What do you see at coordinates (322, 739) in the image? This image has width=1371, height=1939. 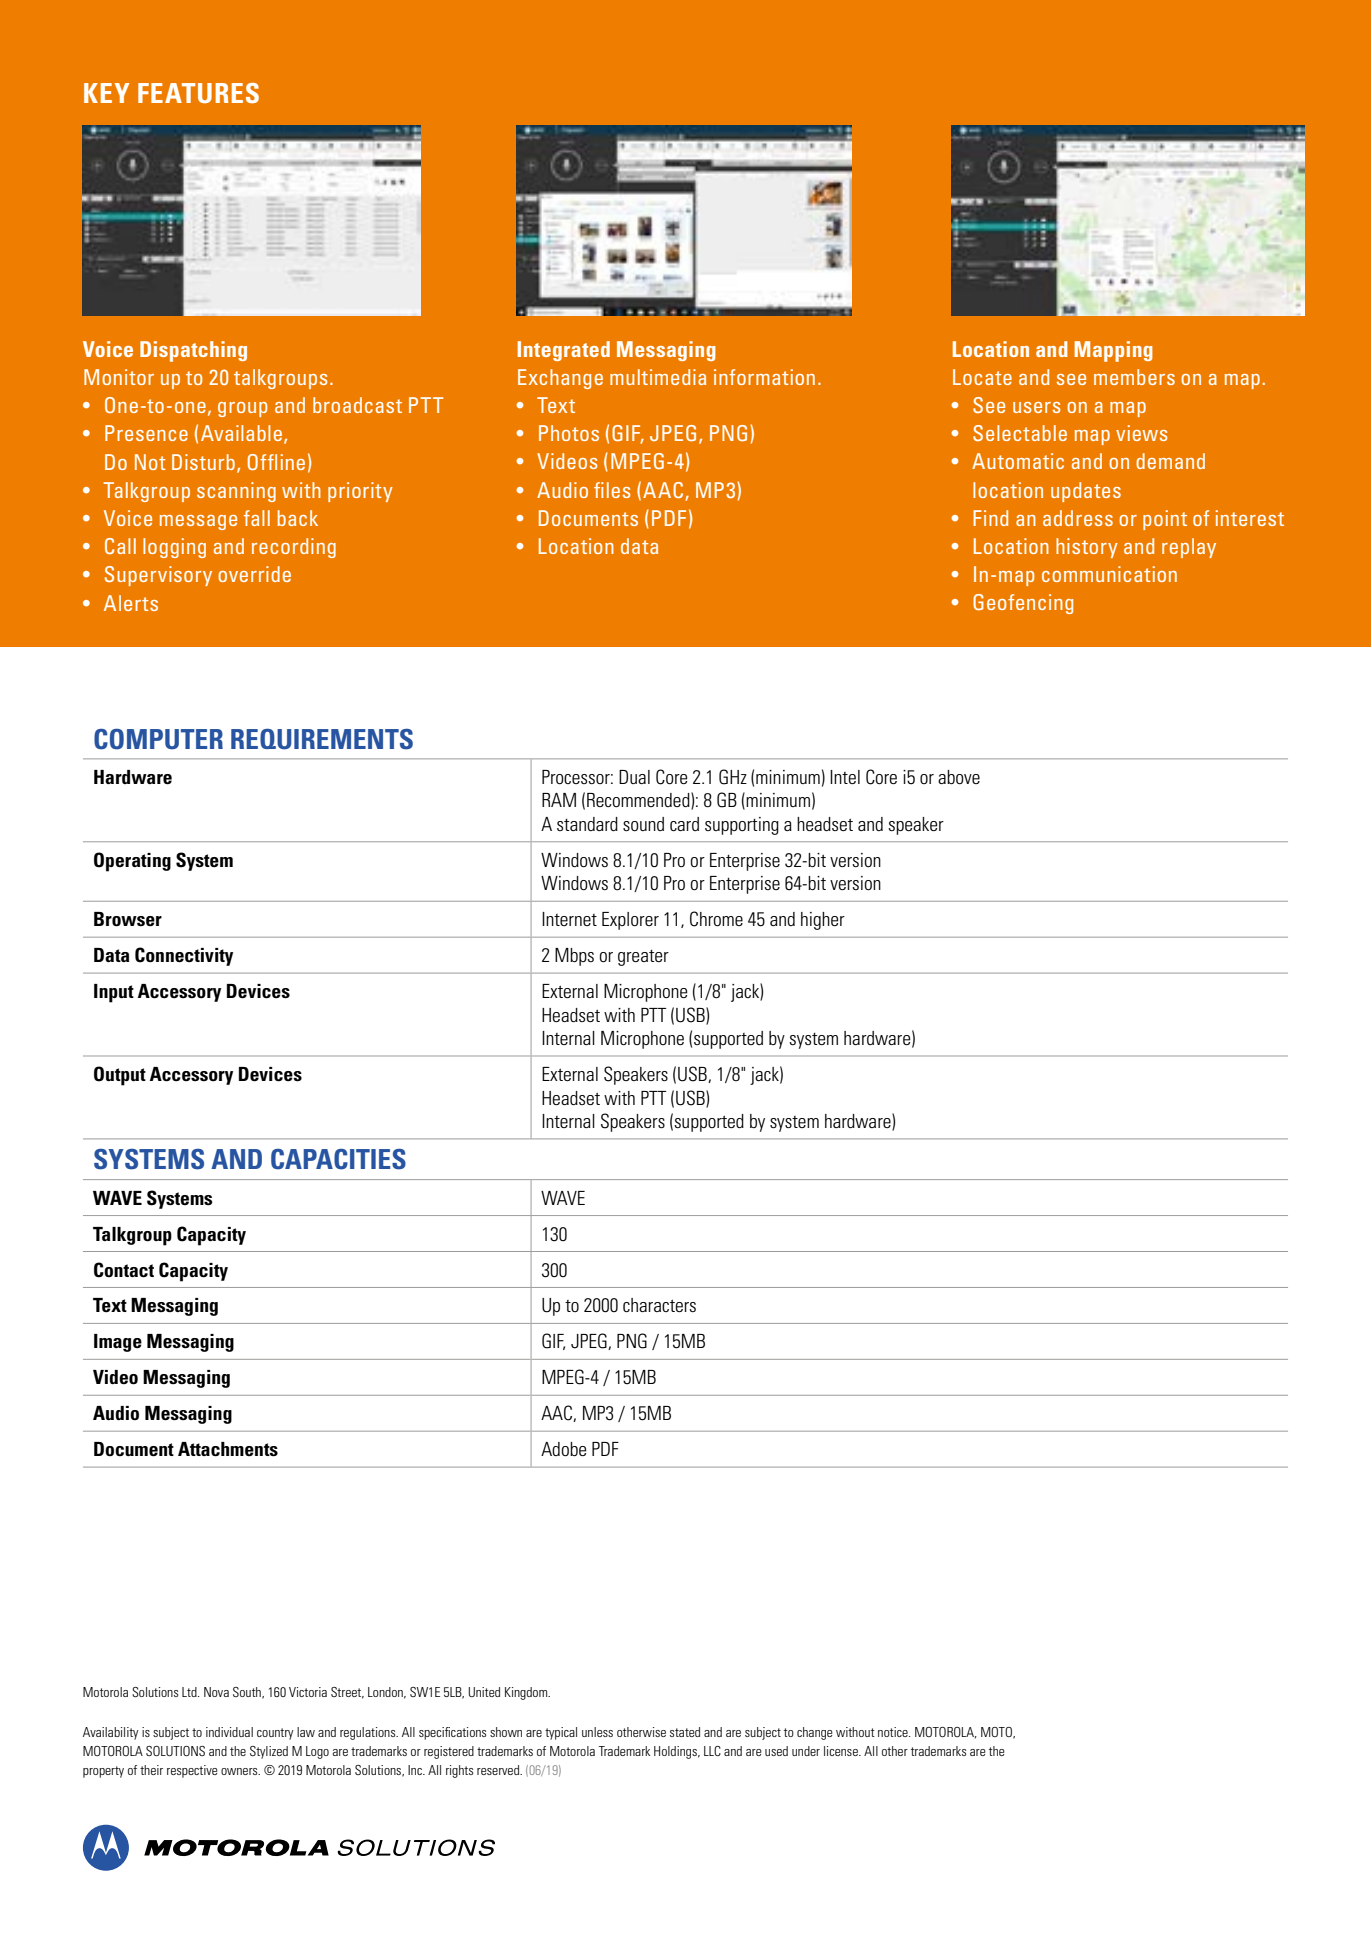 I see `REQUIREMENTS` at bounding box center [322, 739].
